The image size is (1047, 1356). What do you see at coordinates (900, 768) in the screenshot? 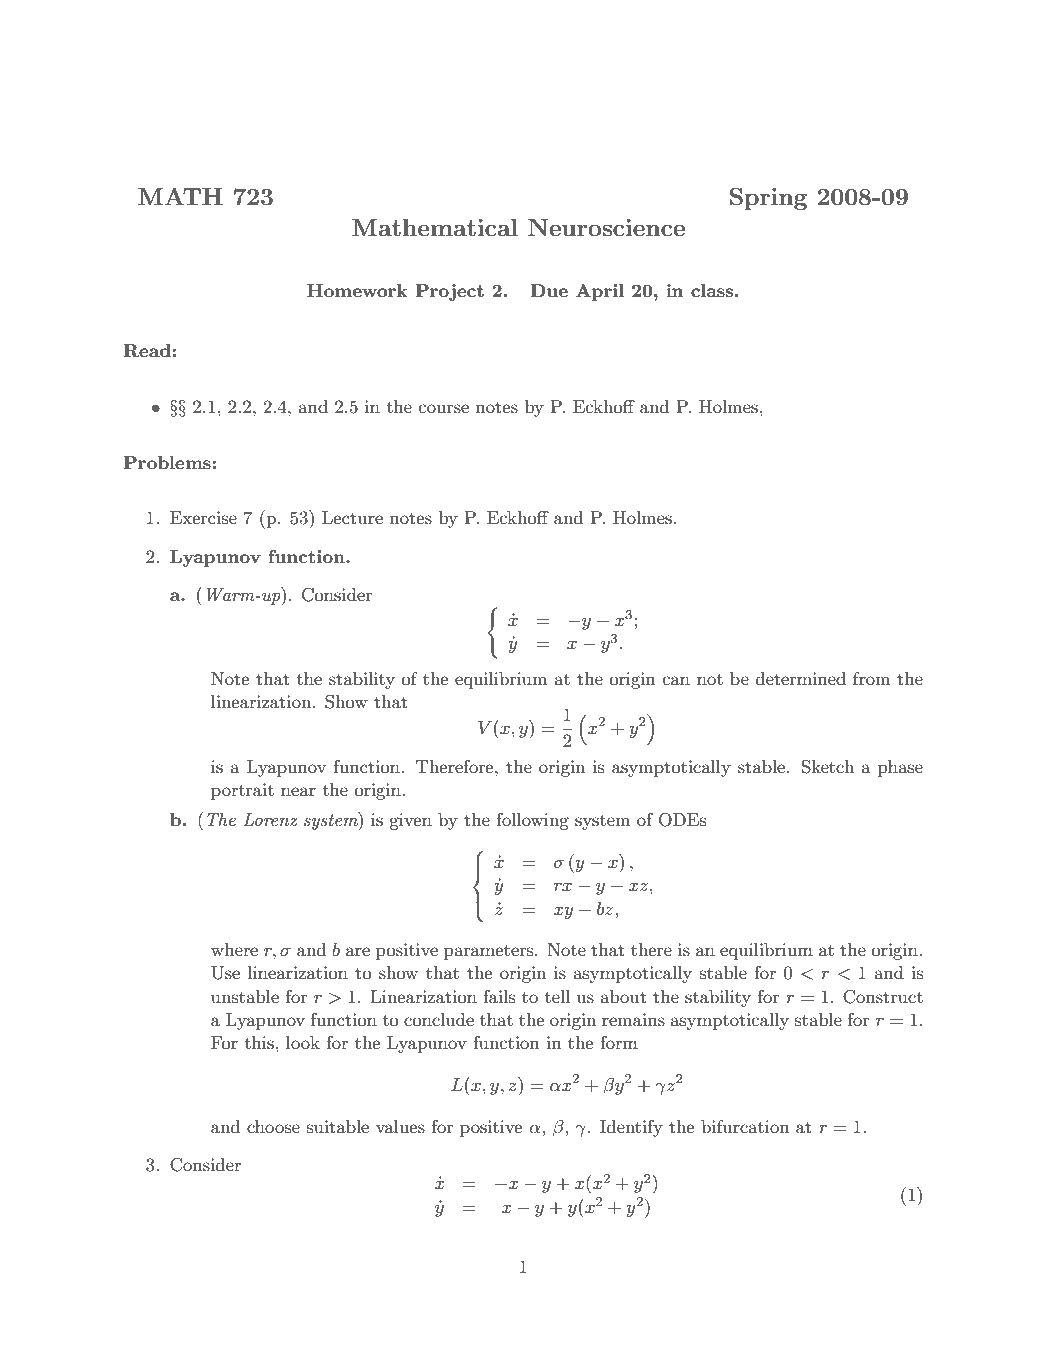
I see `phase` at bounding box center [900, 768].
